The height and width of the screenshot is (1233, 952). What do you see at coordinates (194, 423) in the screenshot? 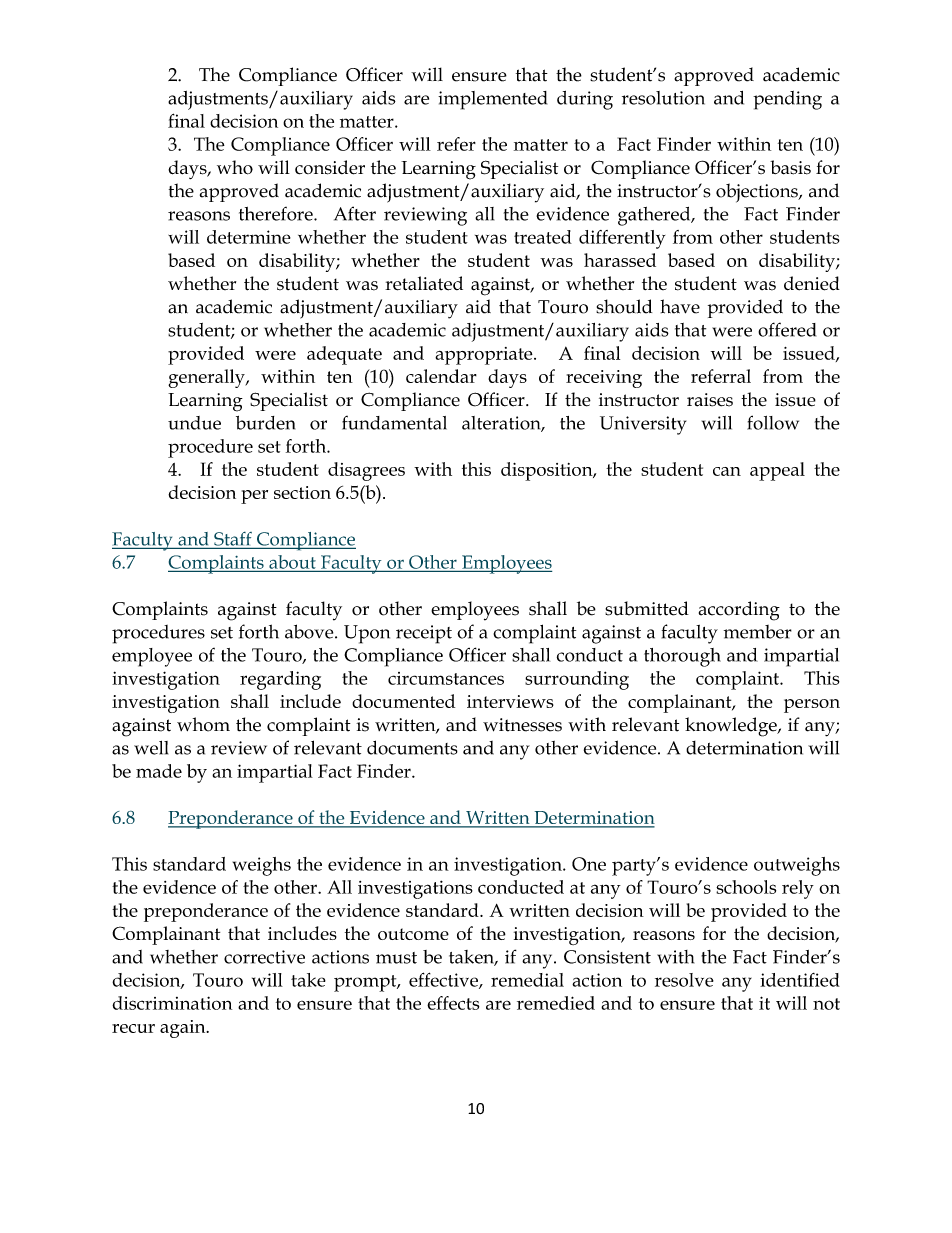
I see `undue` at bounding box center [194, 423].
